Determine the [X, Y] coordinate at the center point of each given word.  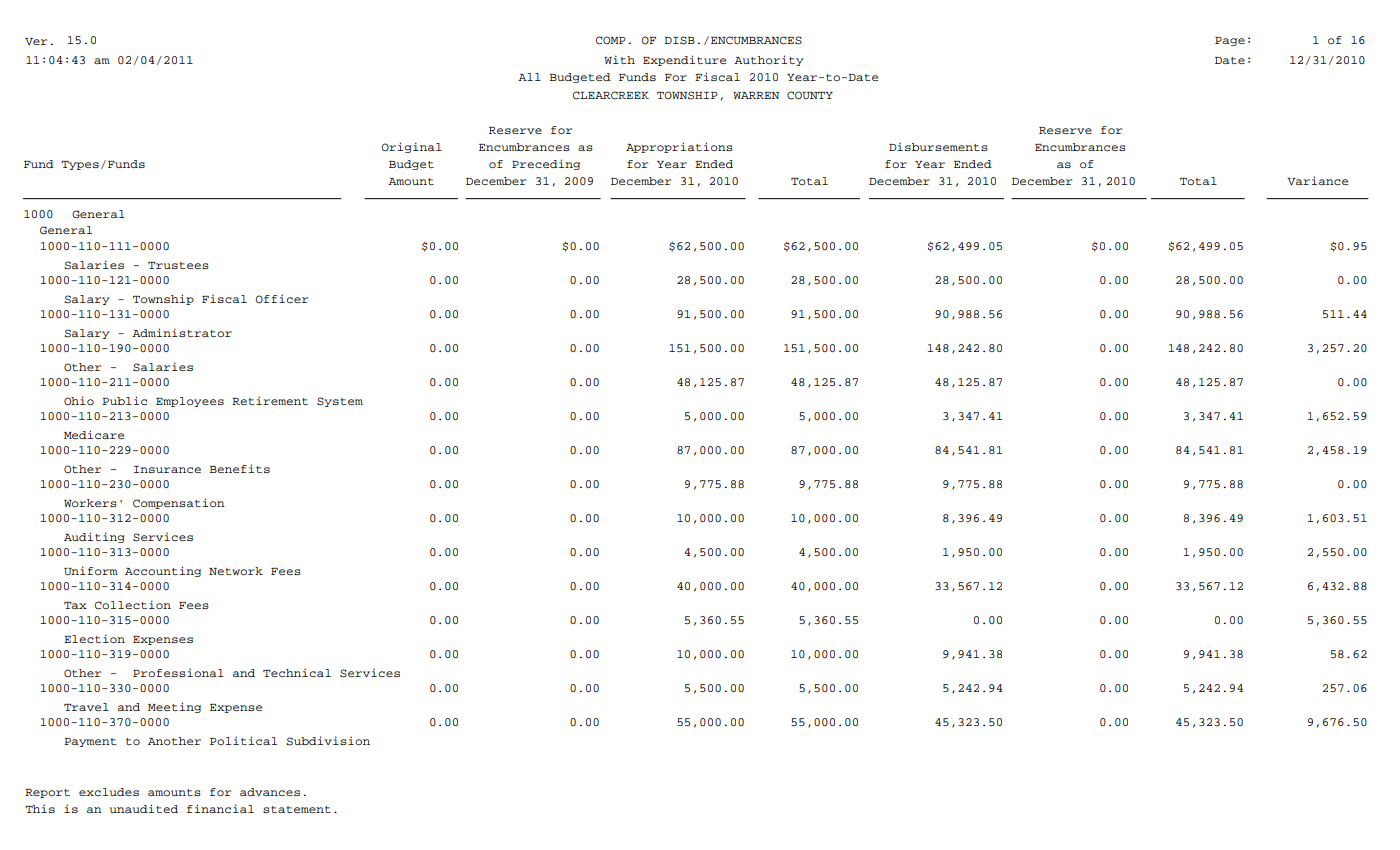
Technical [297, 672]
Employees [190, 402]
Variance [1317, 180]
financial [220, 808]
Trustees [178, 265]
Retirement [270, 400]
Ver [36, 41]
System [340, 402]
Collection [133, 605]
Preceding [546, 164]
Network [236, 571]
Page [1230, 41]
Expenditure [684, 60]
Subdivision [328, 741]
